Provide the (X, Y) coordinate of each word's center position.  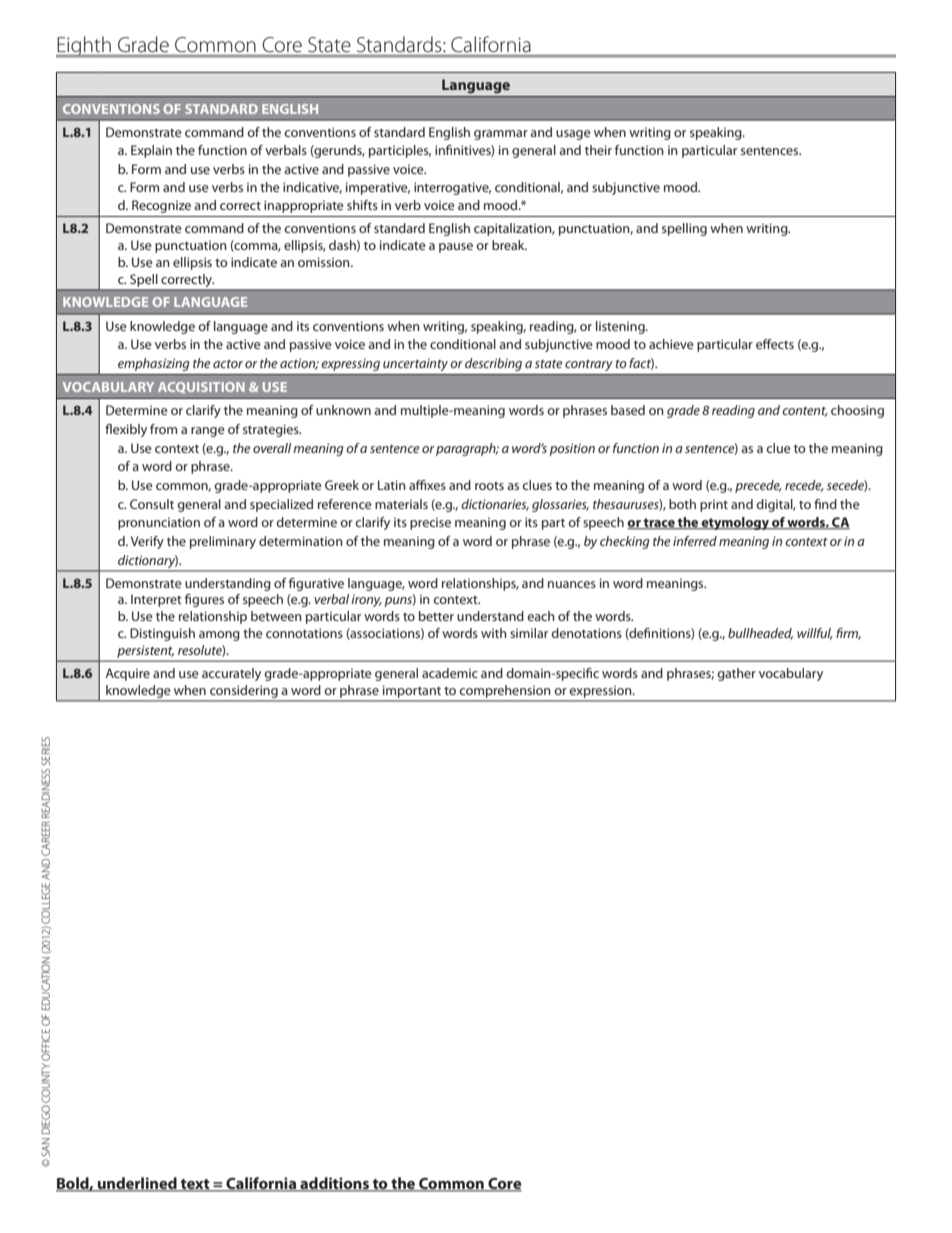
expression (602, 692)
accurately (231, 674)
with (494, 633)
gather (736, 674)
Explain (151, 151)
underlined (137, 1184)
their (598, 150)
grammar (501, 135)
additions (334, 1184)
